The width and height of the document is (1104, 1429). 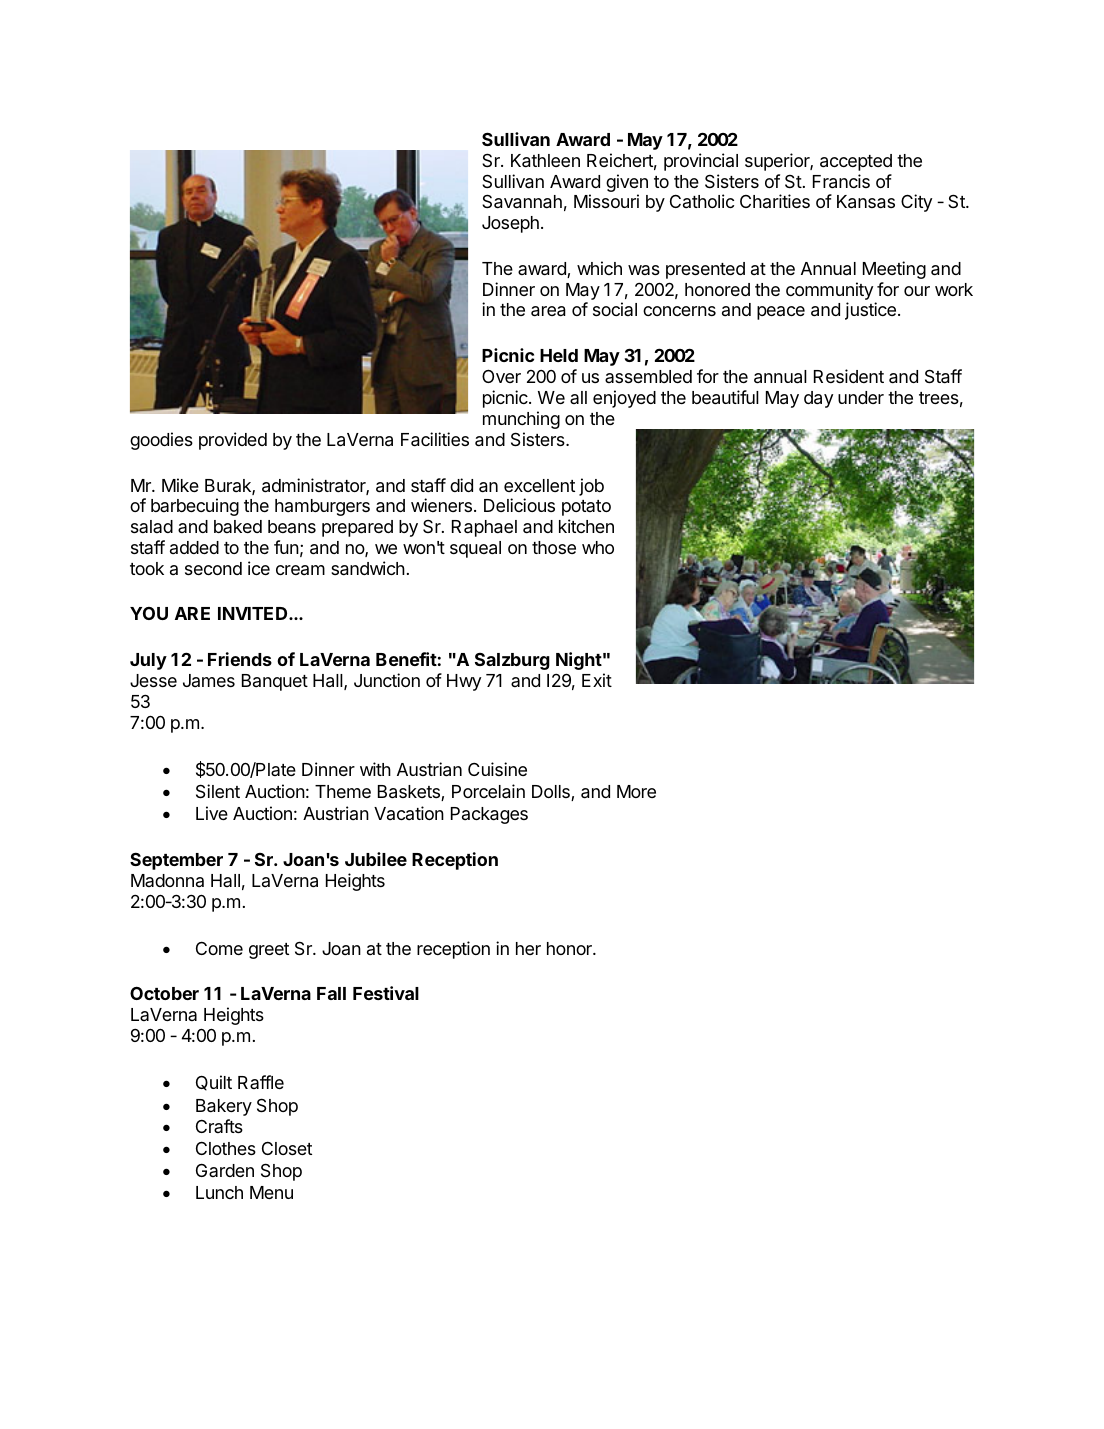 What do you see at coordinates (386, 993) in the document?
I see `Festival` at bounding box center [386, 993].
